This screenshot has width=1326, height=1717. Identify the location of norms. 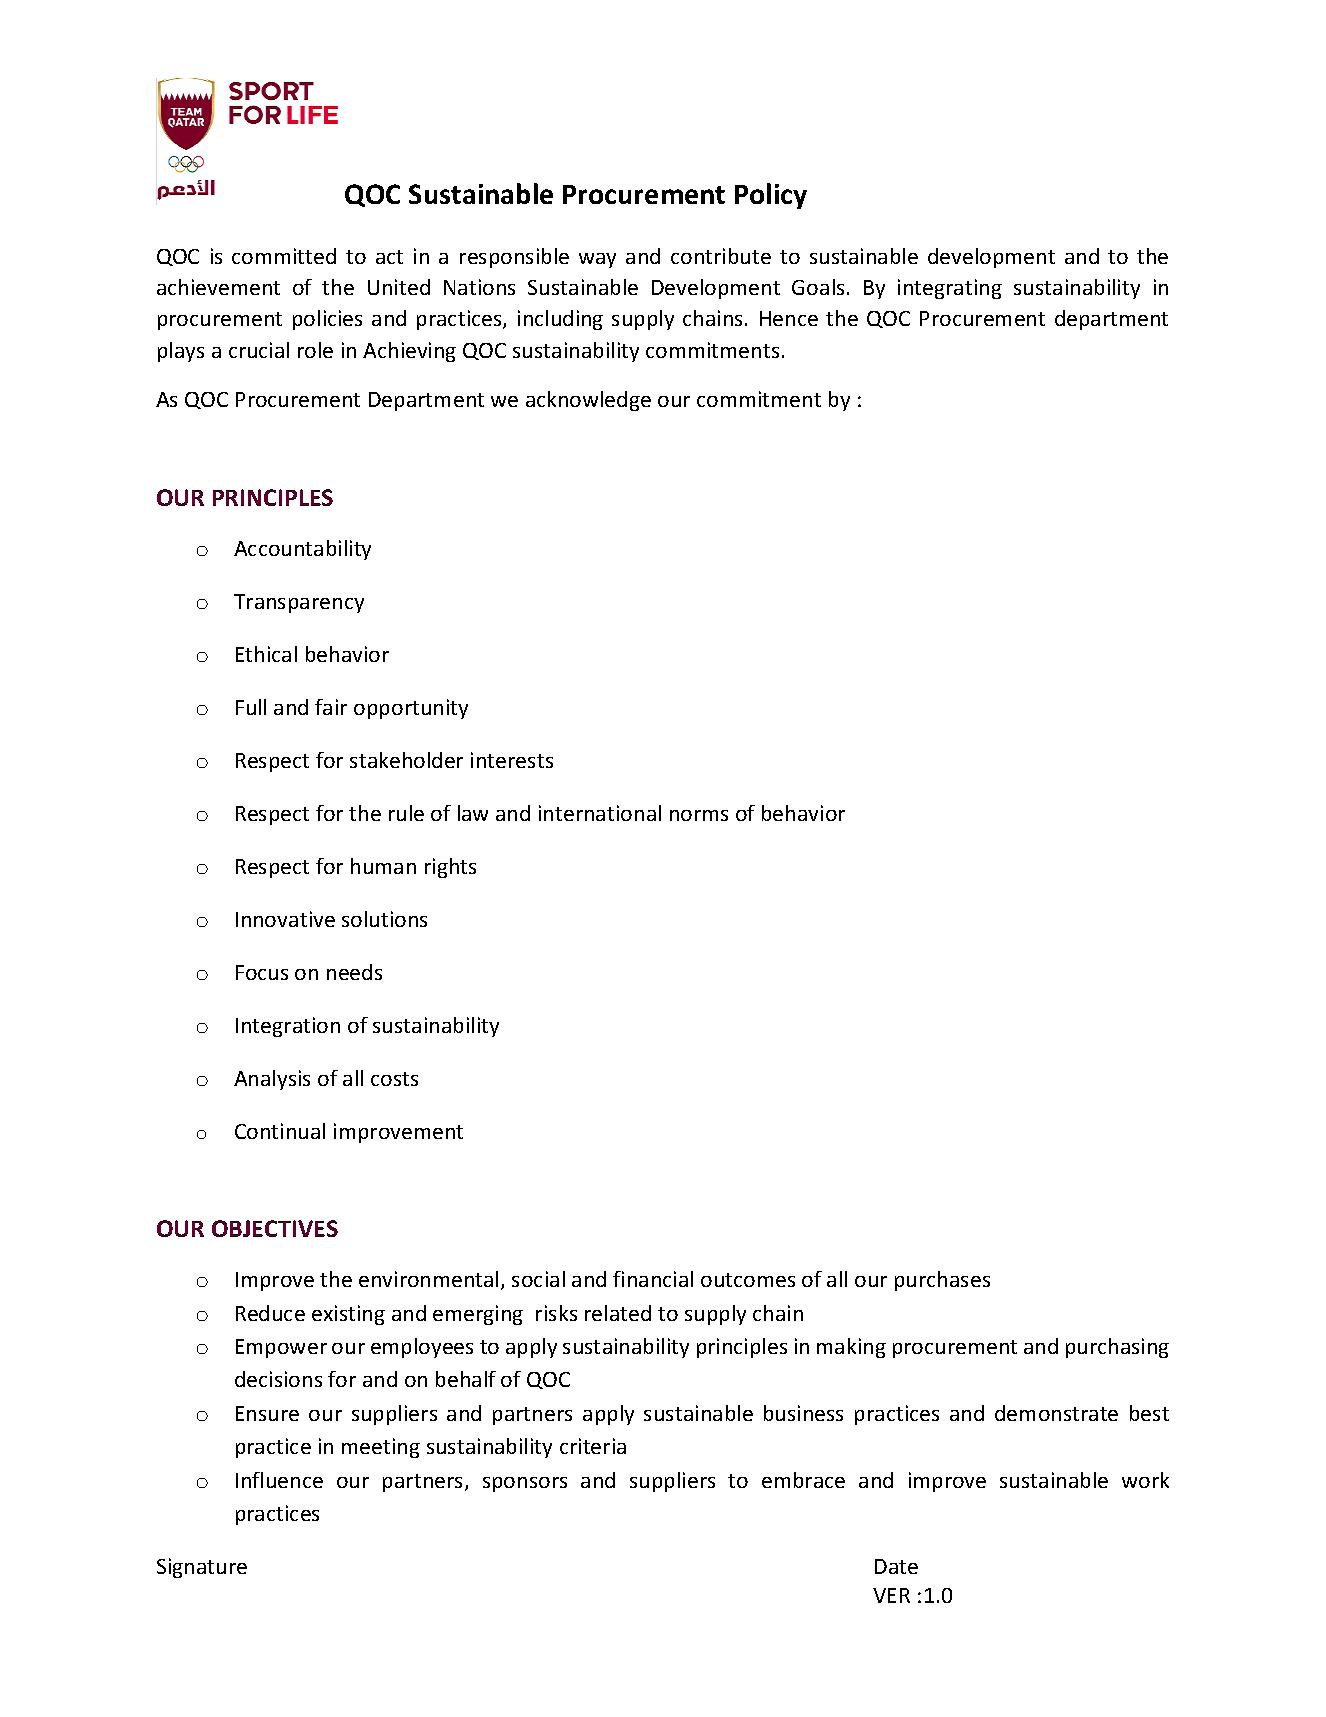
(699, 815).
